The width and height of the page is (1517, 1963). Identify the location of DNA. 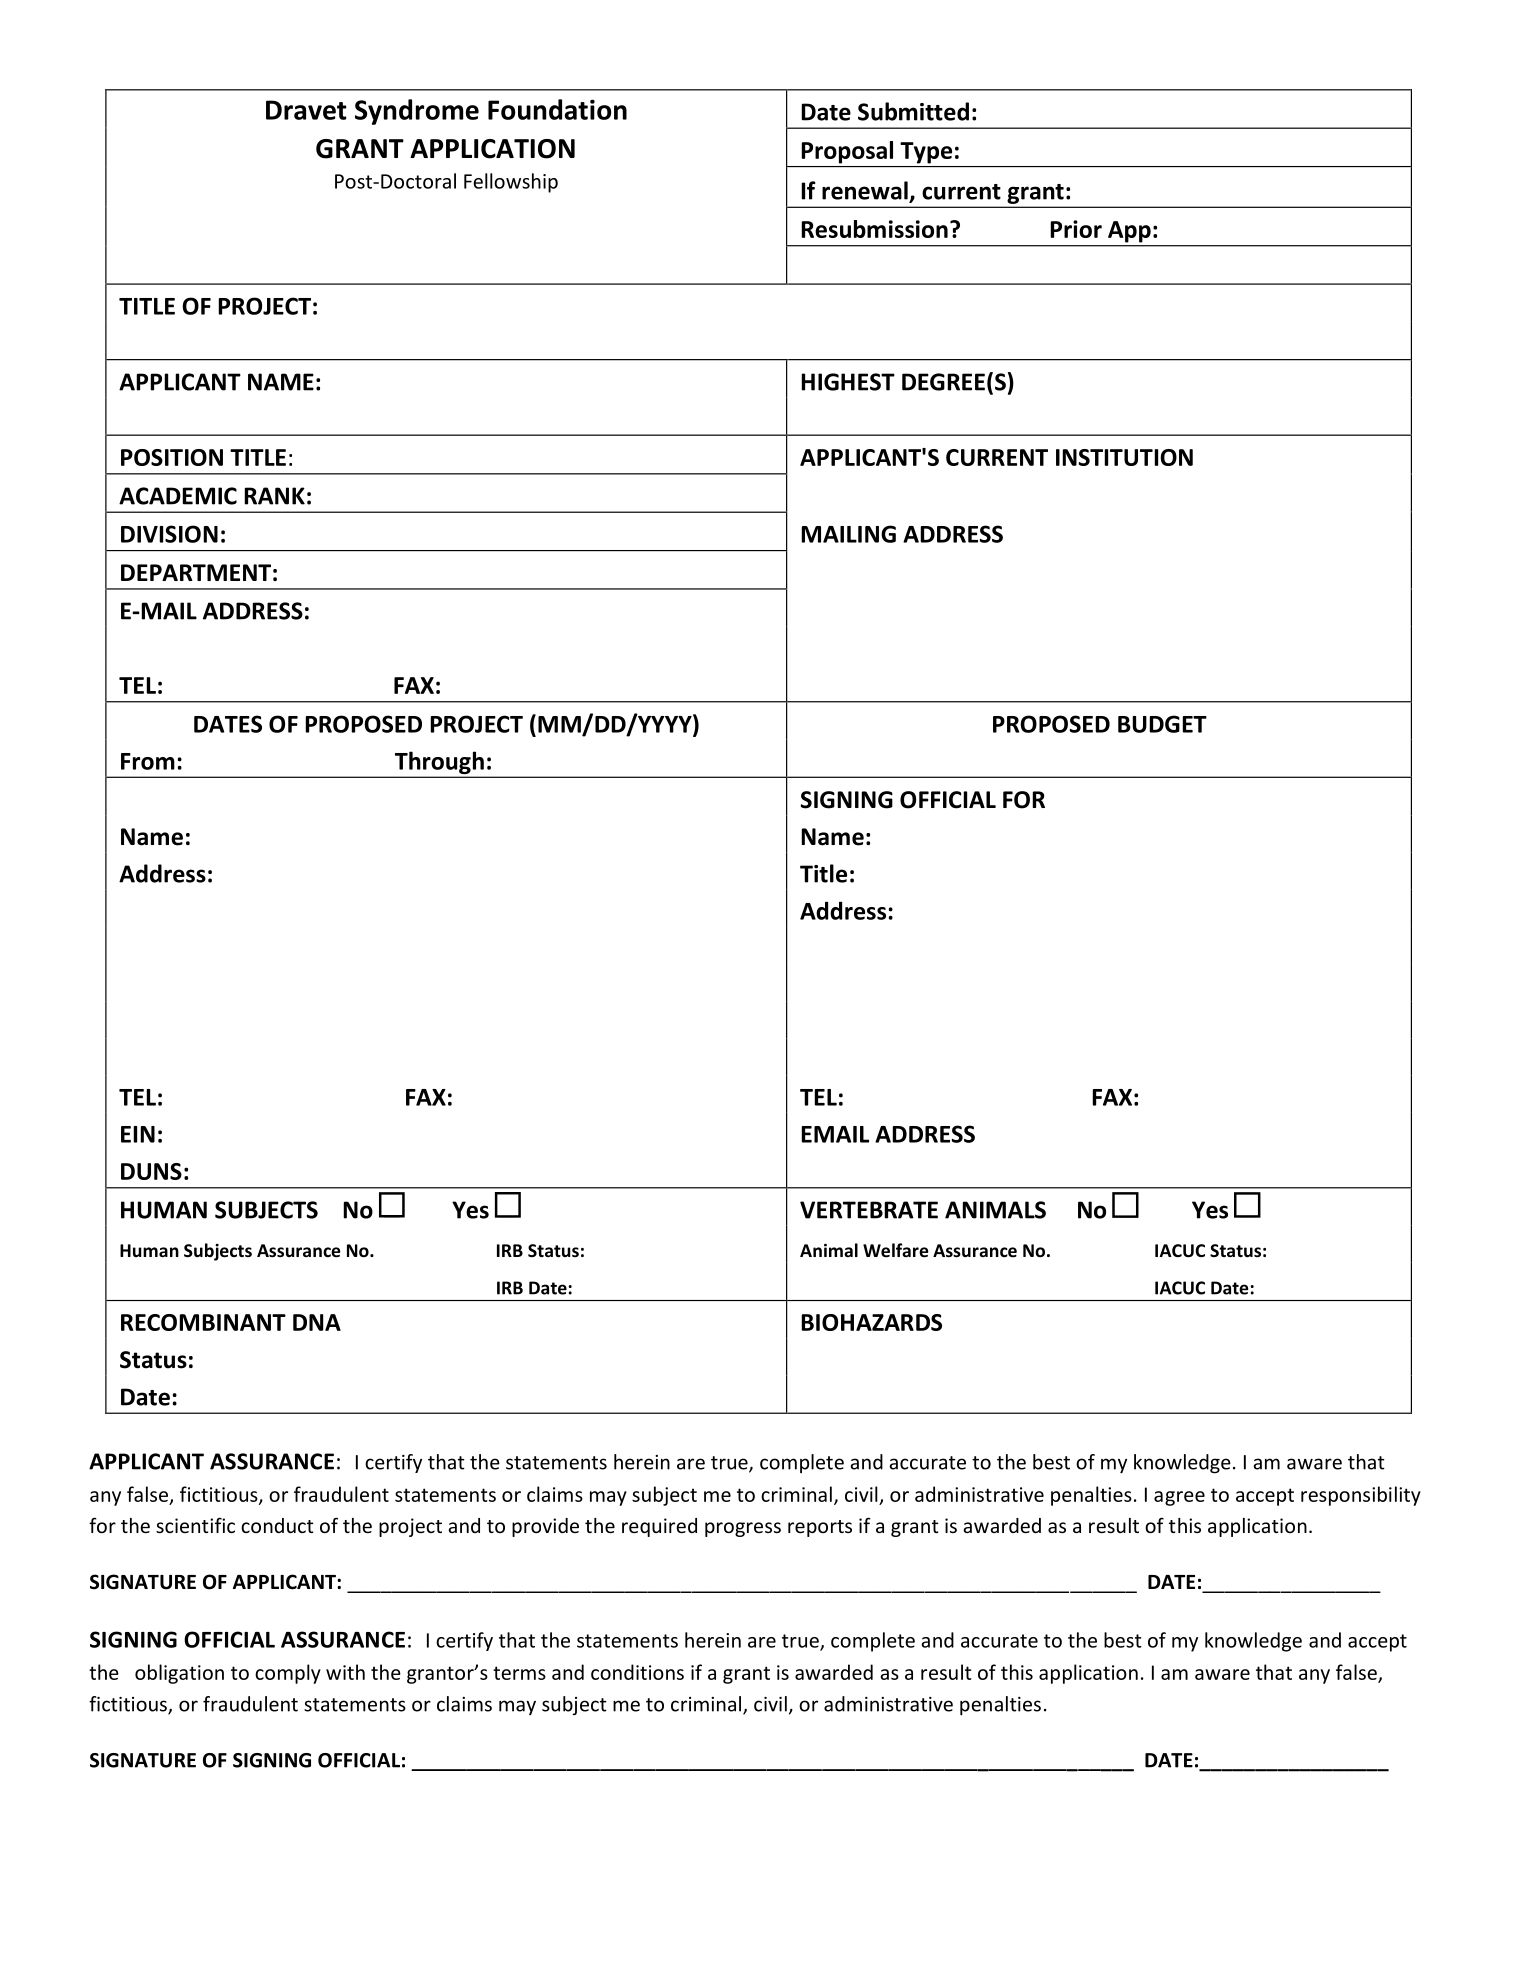
(317, 1322).
